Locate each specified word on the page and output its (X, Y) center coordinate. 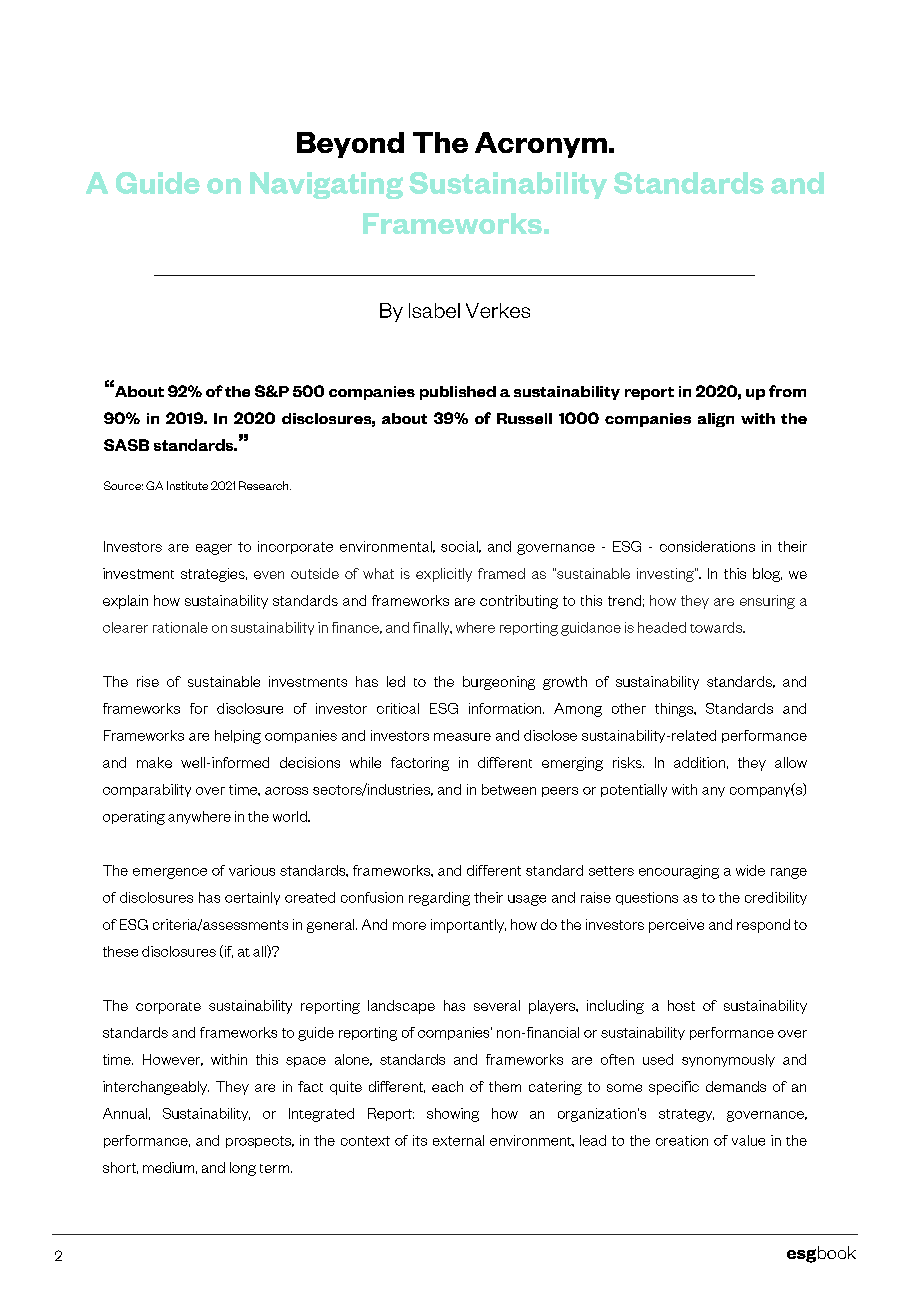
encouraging (679, 872)
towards (717, 627)
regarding (439, 899)
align (716, 420)
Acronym (541, 145)
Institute (187, 485)
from (787, 391)
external (458, 1140)
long (243, 1169)
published (458, 393)
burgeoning (499, 683)
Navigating (326, 185)
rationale (180, 627)
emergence (170, 873)
